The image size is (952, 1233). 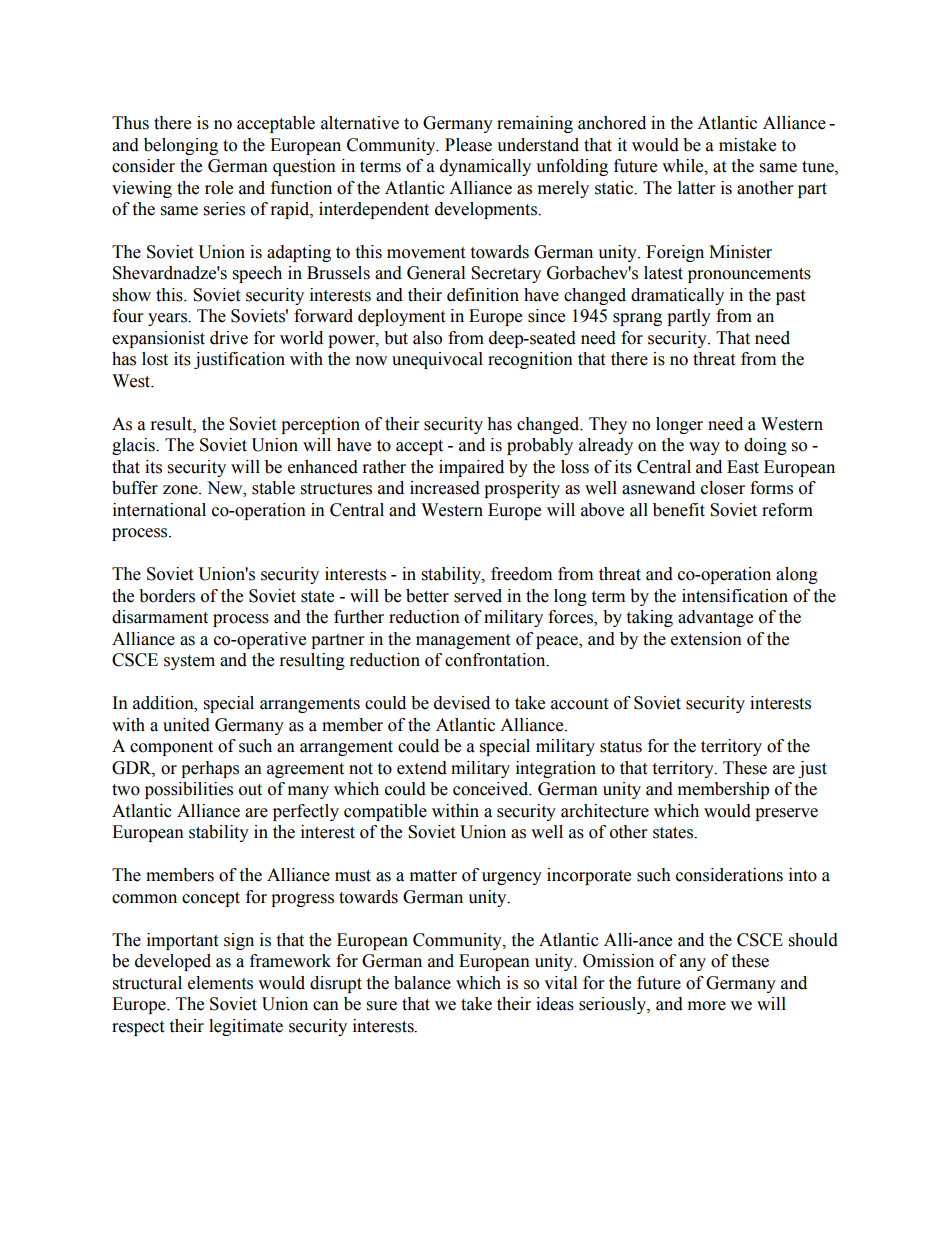 I want to click on latter, so click(x=696, y=188).
